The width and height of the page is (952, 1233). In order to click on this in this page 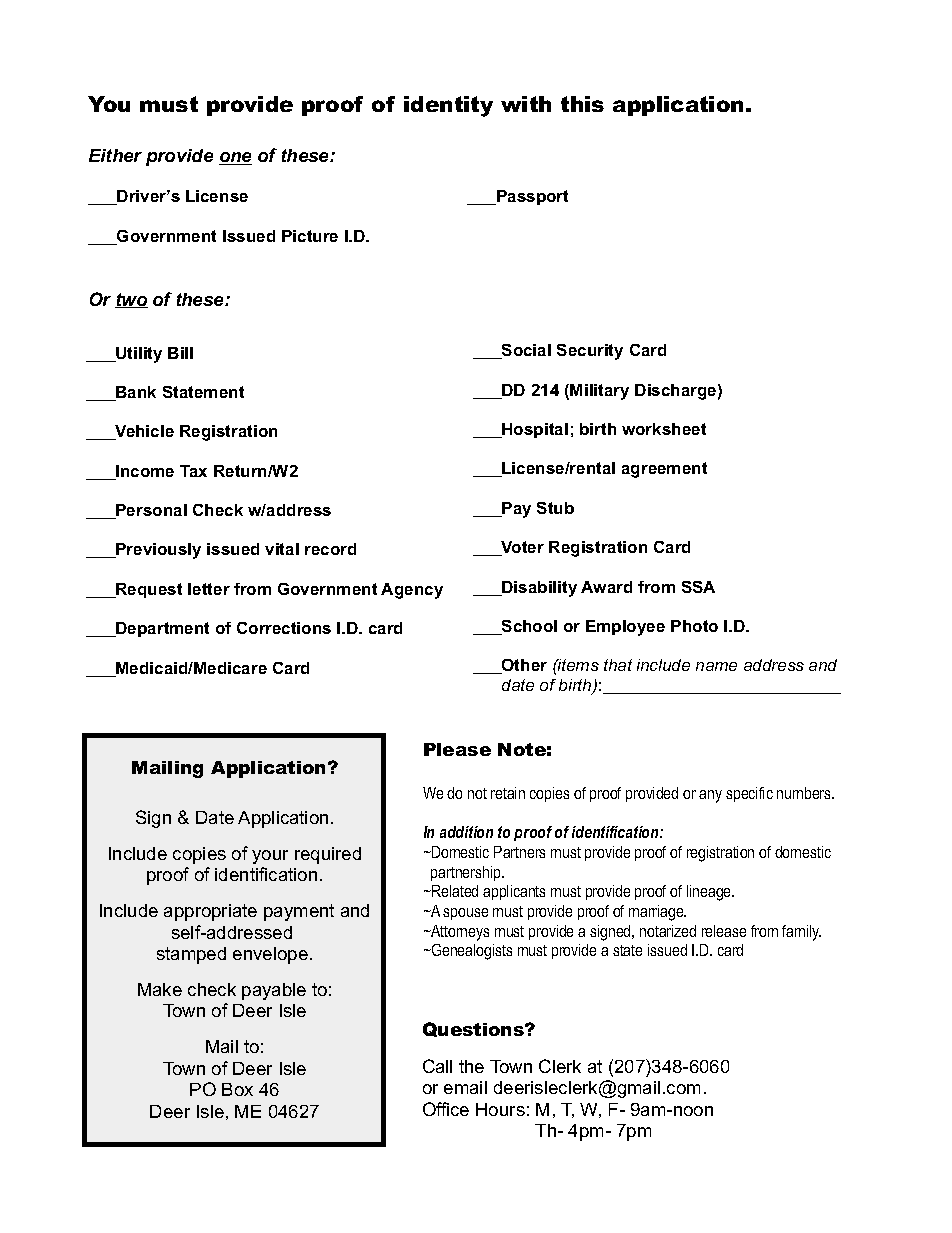, I will do `click(582, 104)`.
